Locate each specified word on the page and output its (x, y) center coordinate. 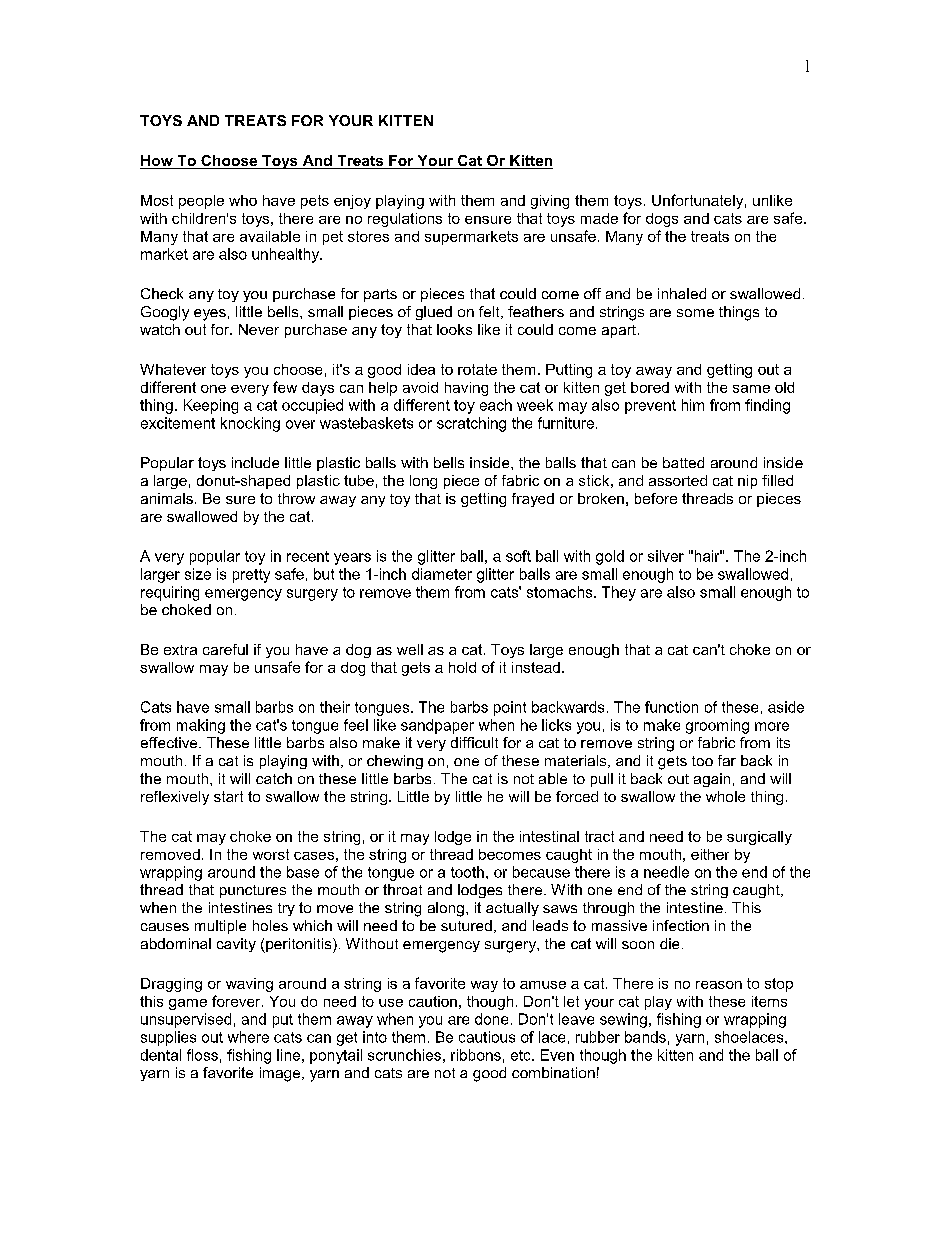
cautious (487, 1037)
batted (683, 462)
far (727, 760)
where (248, 1037)
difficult (474, 742)
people (201, 202)
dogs (662, 220)
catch (274, 778)
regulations (405, 220)
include (255, 462)
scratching (471, 424)
